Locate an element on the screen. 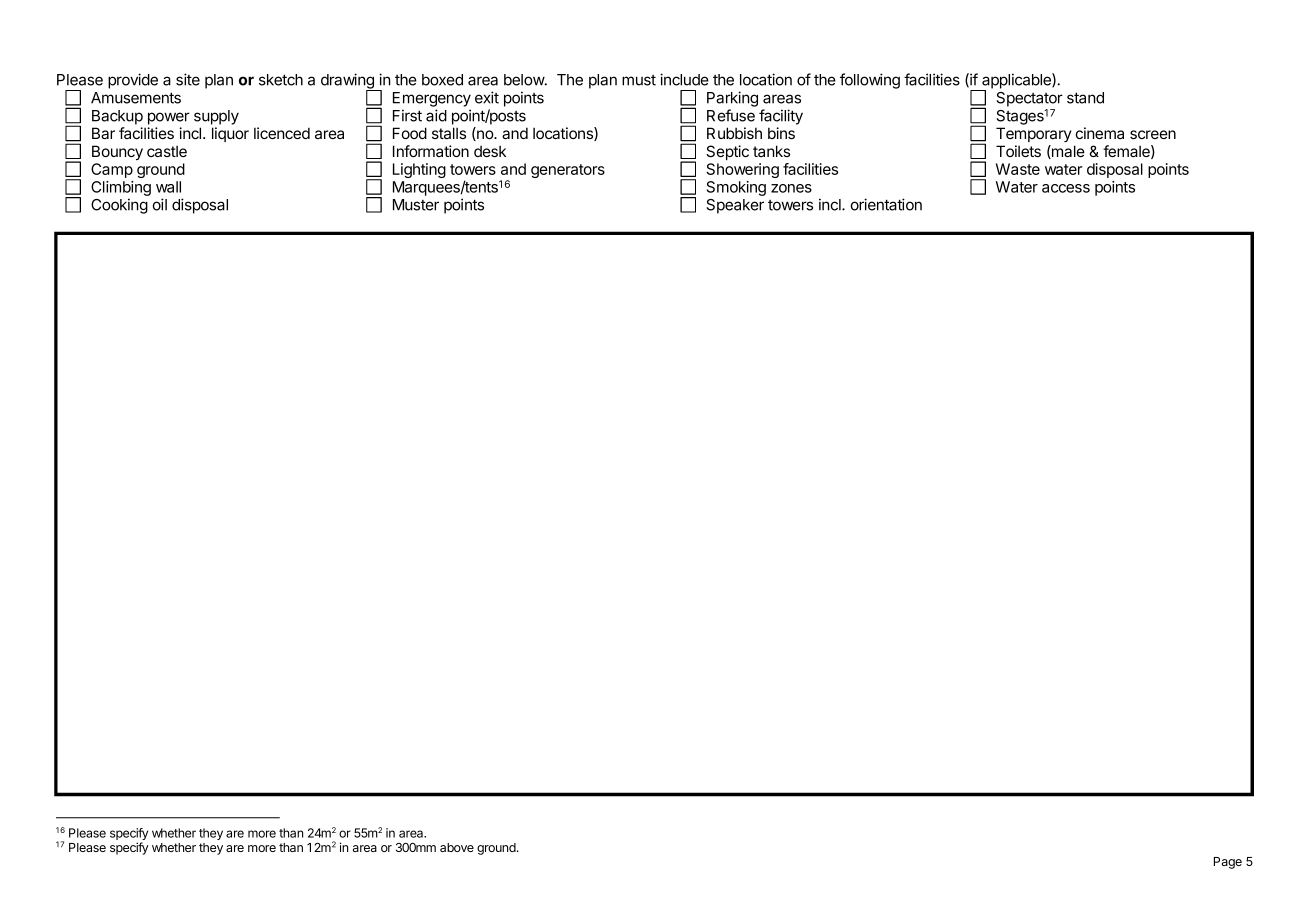 Image resolution: width=1308 pixels, height=924 pixels. stand is located at coordinates (1085, 98).
